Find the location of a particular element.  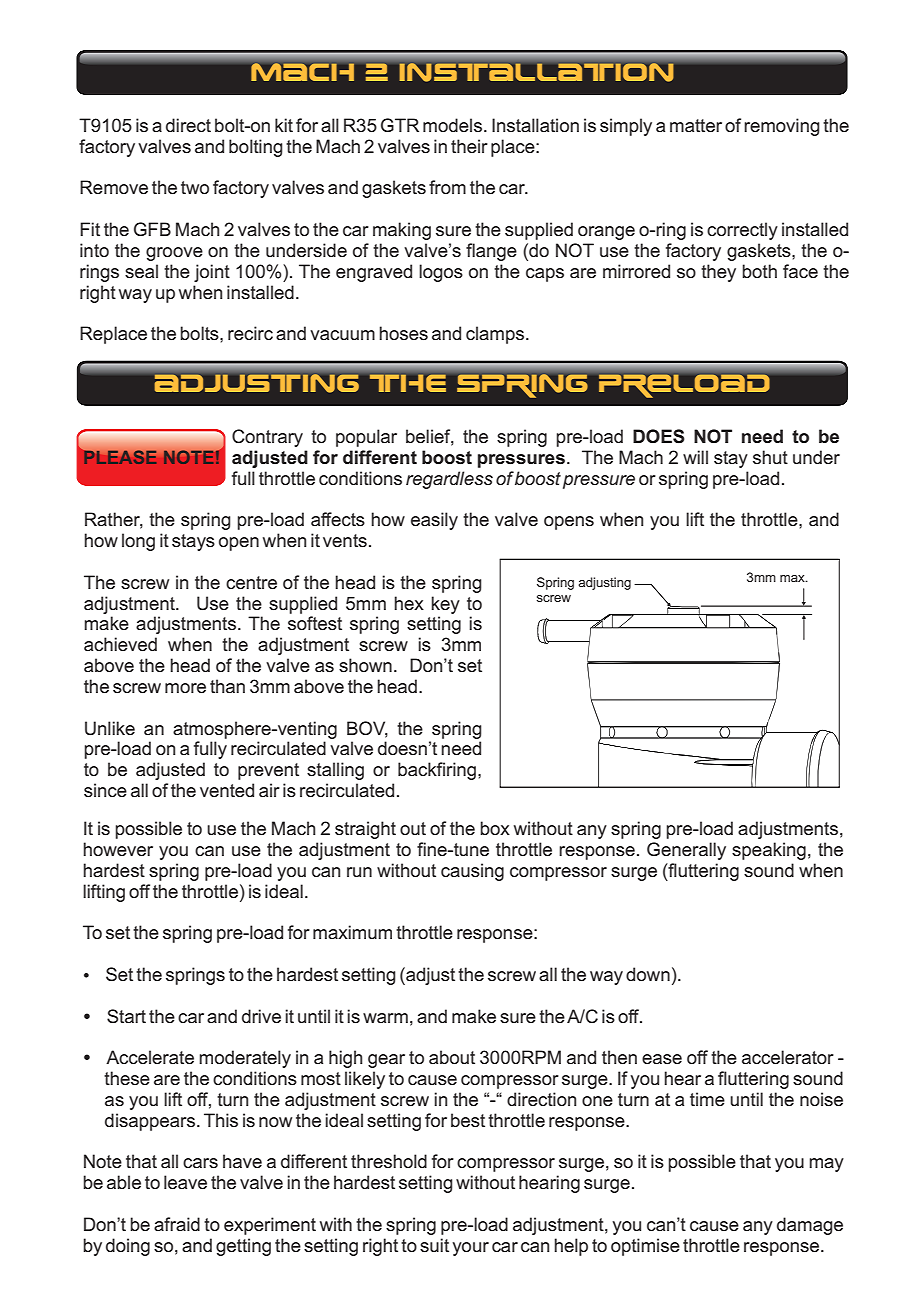

causing is located at coordinates (472, 872).
